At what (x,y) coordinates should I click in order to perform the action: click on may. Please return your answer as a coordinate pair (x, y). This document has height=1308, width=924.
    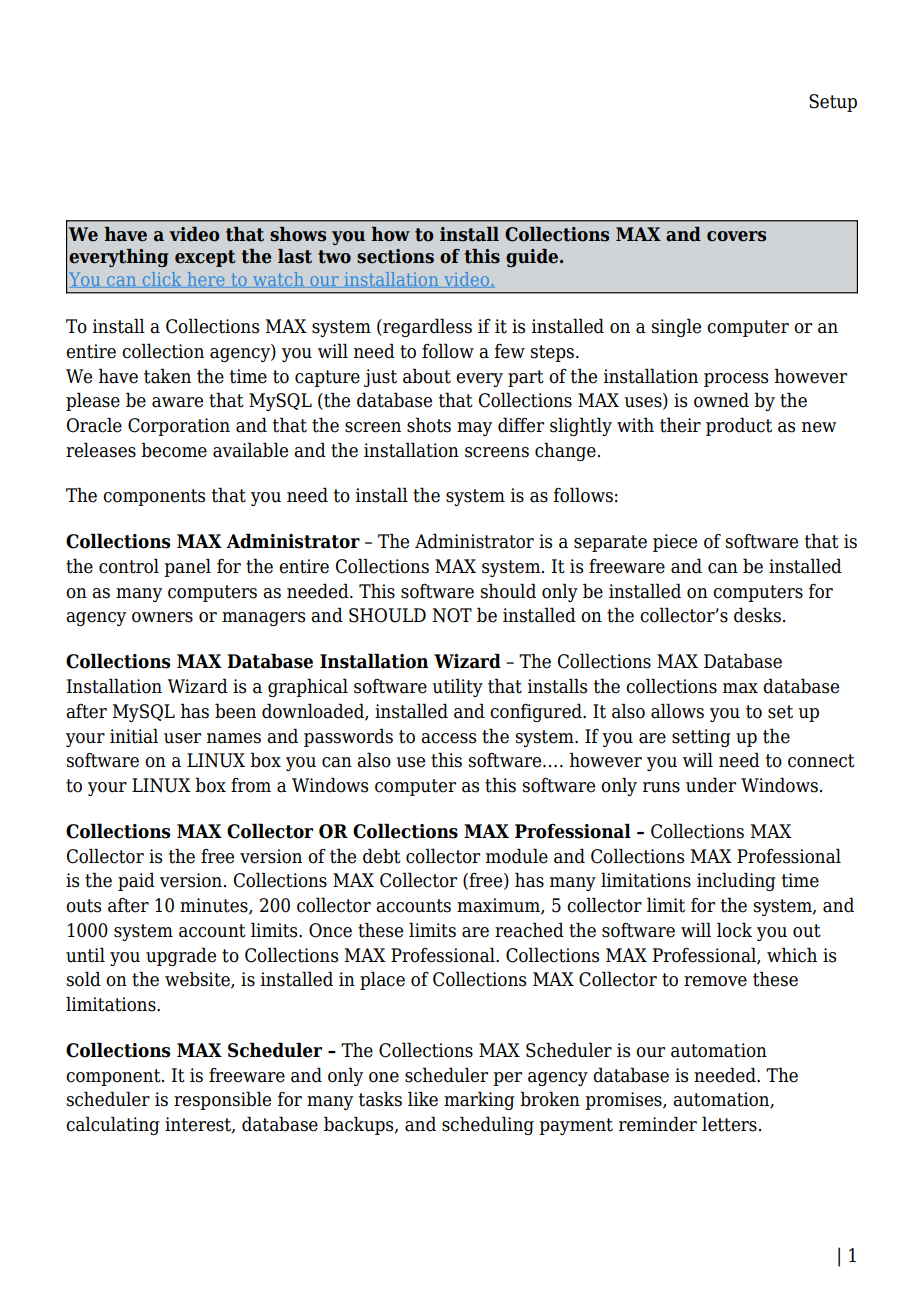
    Looking at the image, I should click on (474, 429).
